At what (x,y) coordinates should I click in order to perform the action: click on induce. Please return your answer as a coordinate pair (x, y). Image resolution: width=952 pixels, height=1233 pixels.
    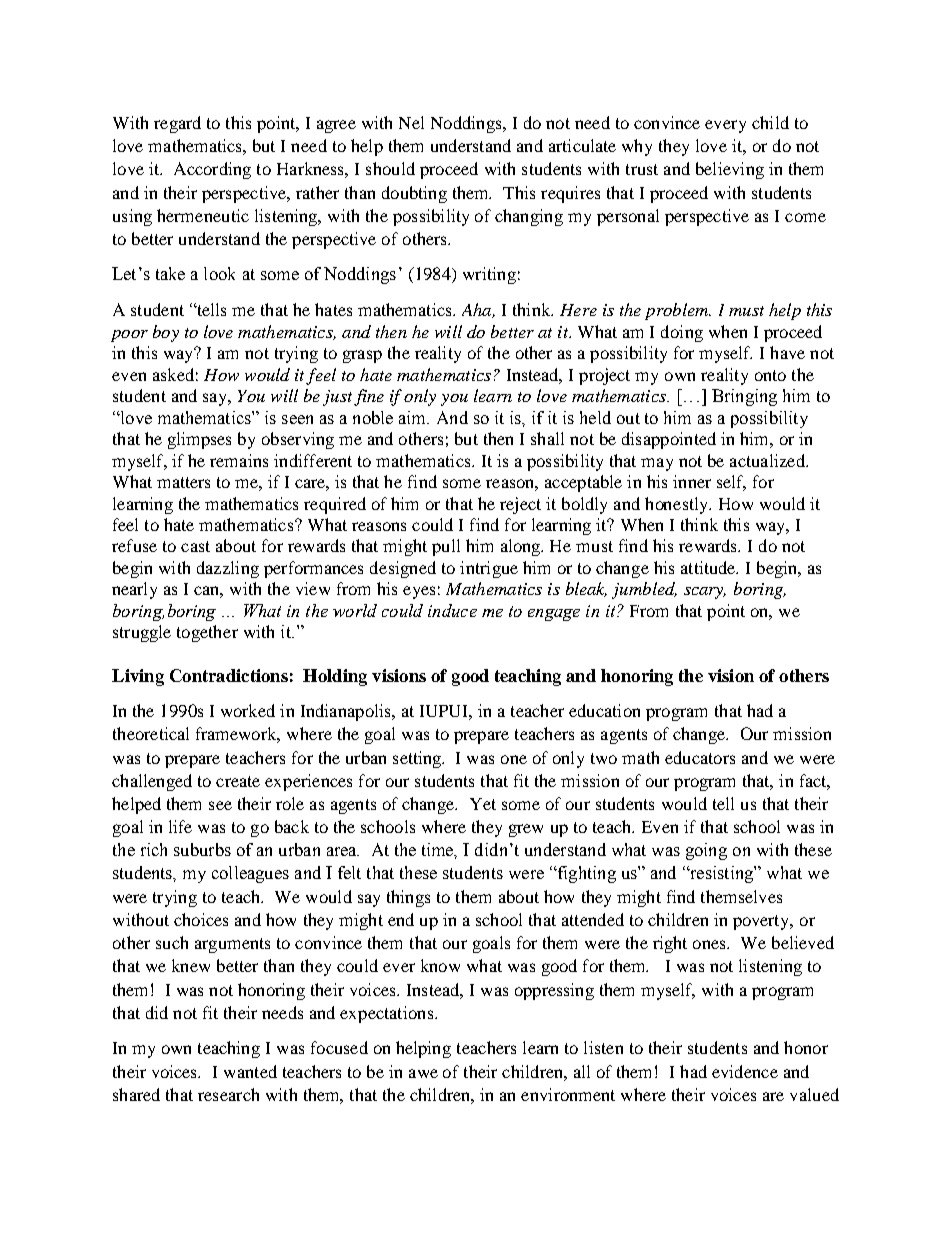
    Looking at the image, I should click on (452, 610).
